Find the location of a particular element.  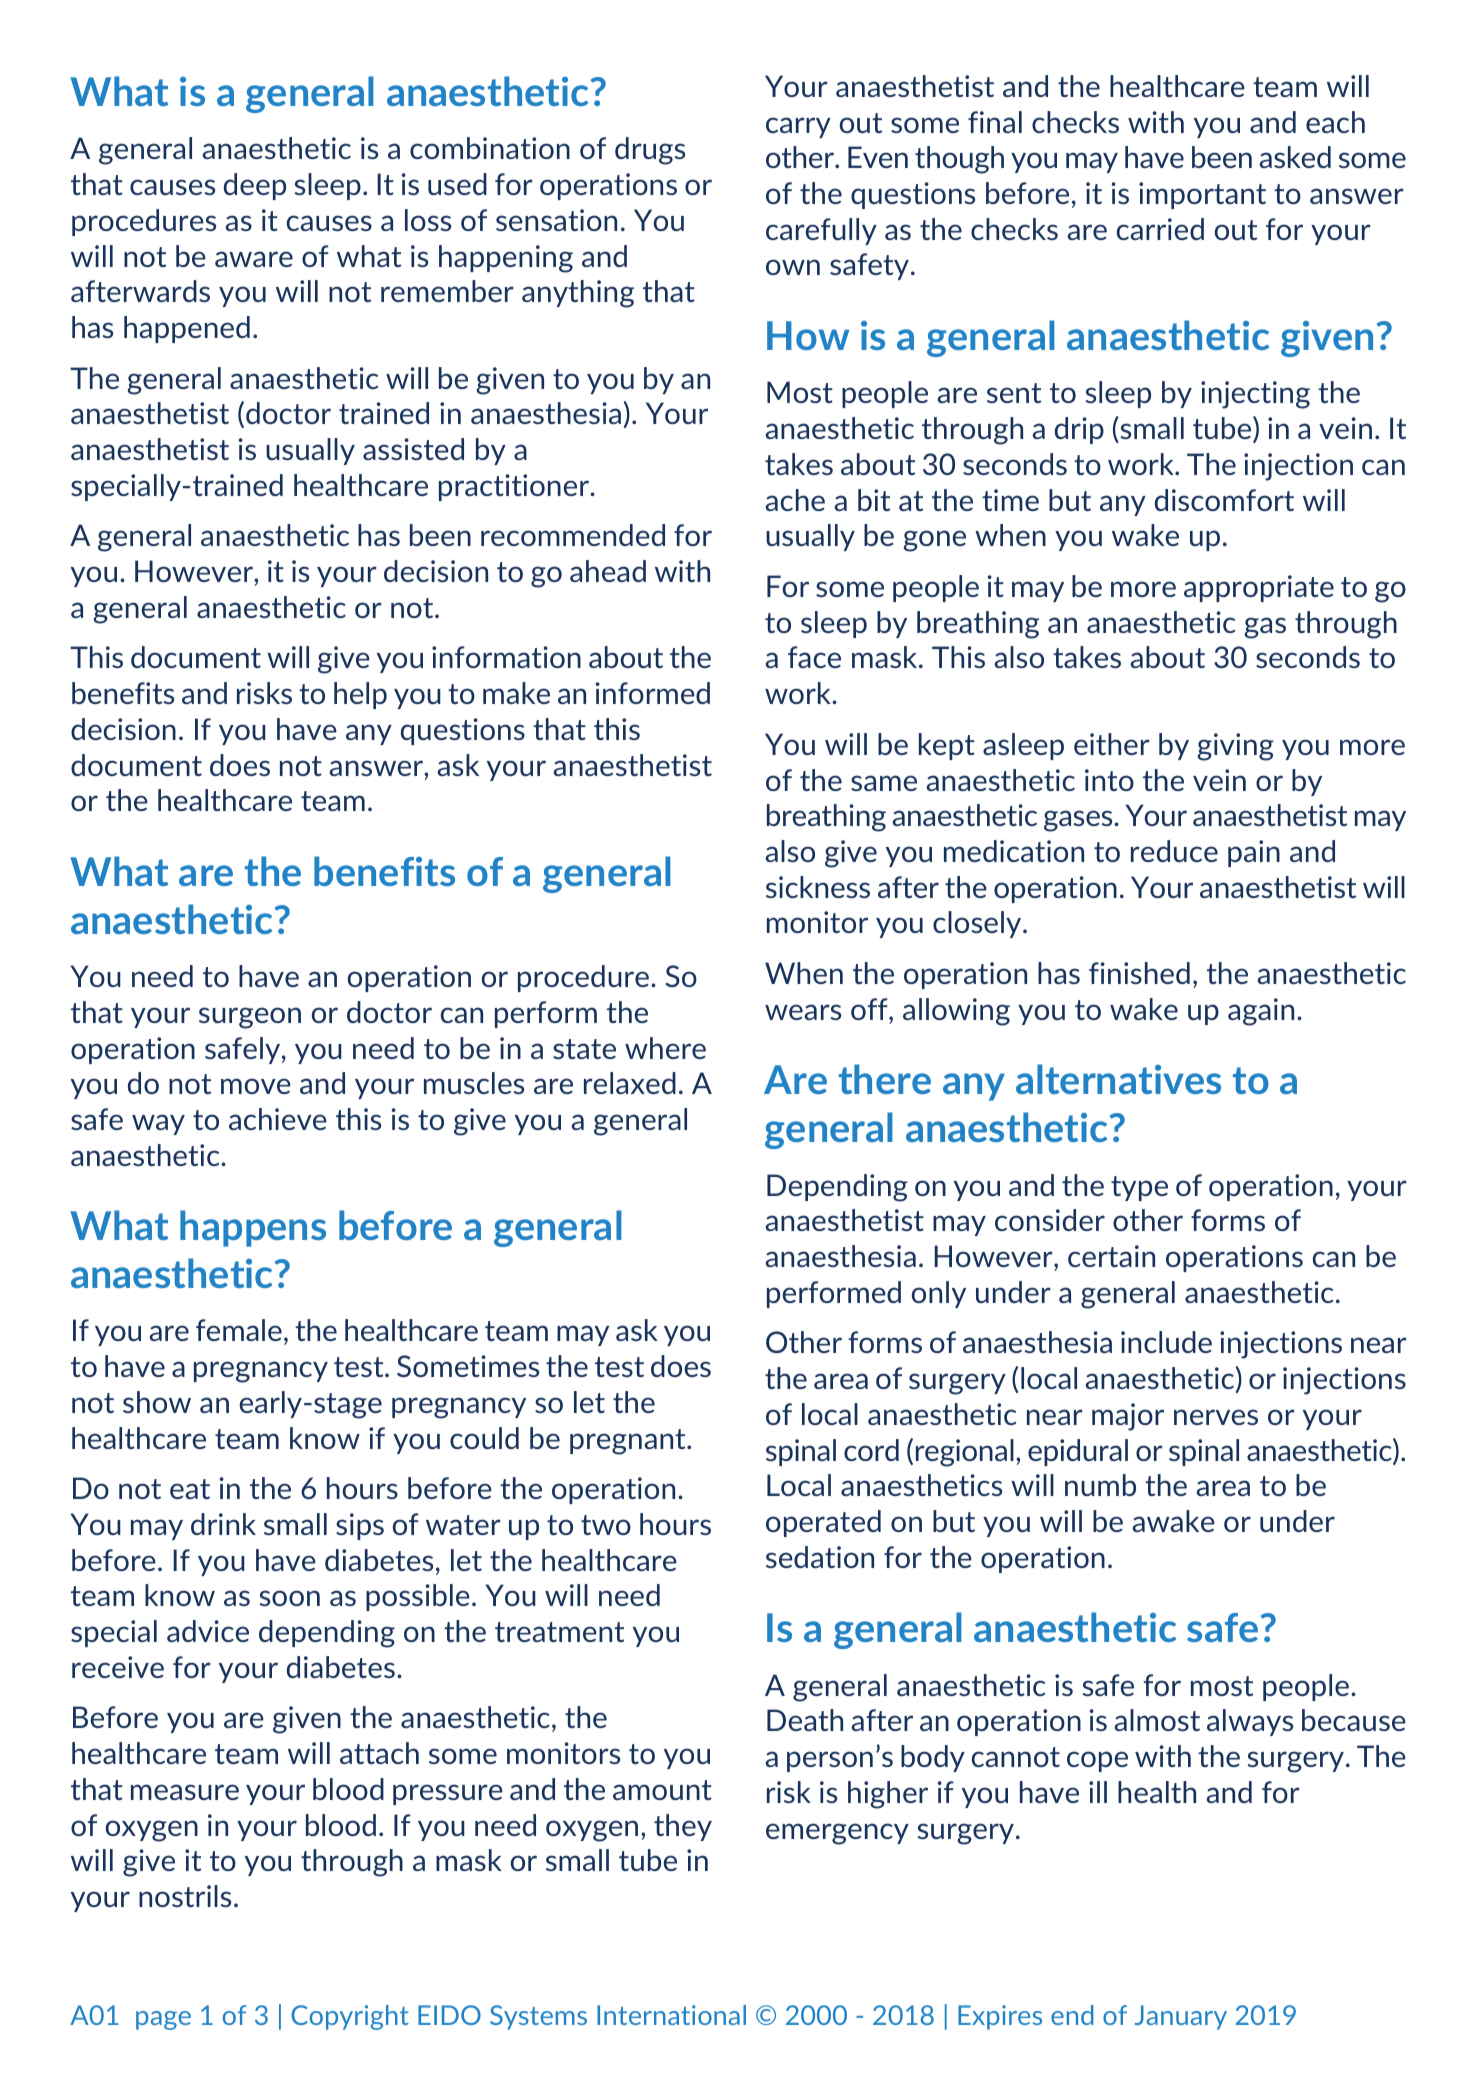

giving is located at coordinates (1235, 747).
